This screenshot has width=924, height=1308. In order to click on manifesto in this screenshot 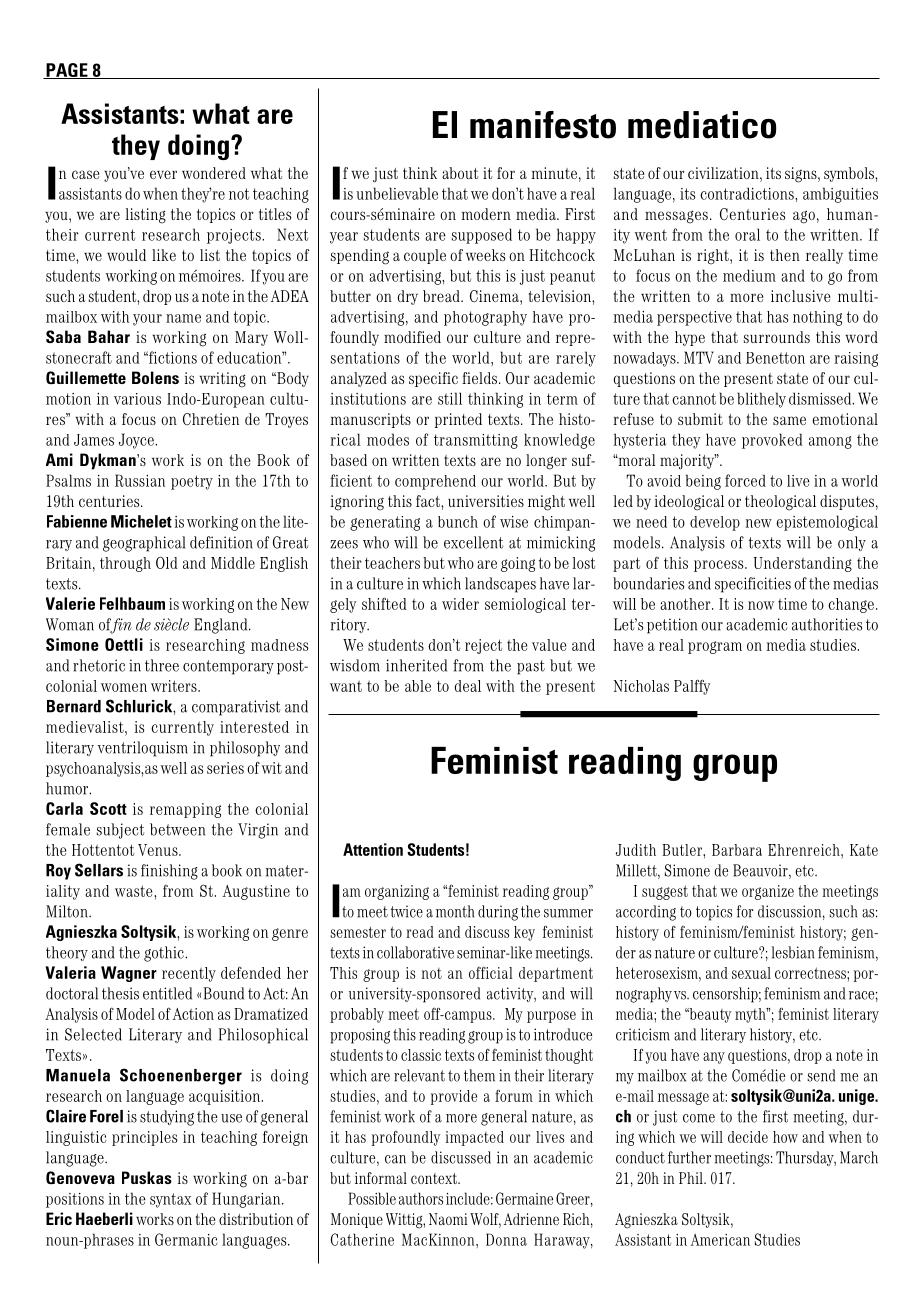, I will do `click(543, 125)`.
